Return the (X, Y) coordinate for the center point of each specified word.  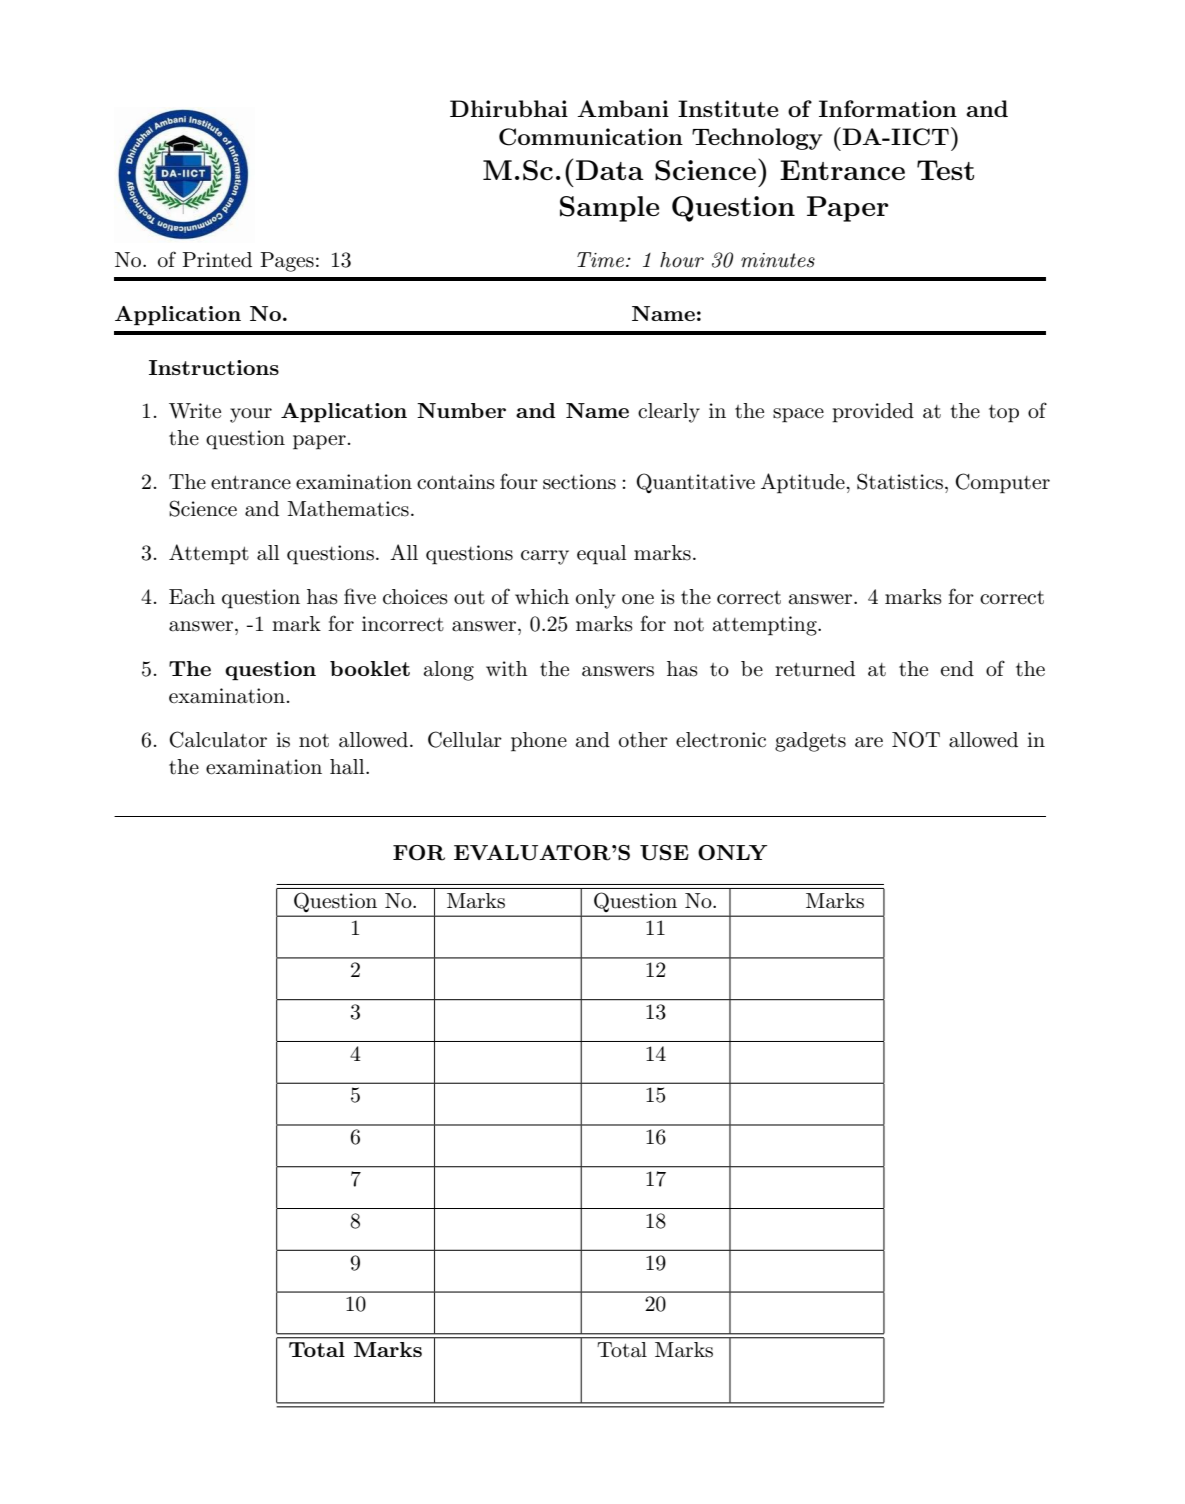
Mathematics (348, 509)
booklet (370, 668)
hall (348, 767)
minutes (778, 260)
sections (579, 482)
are (869, 742)
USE (664, 853)
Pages (287, 262)
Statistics (900, 481)
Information (888, 108)
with (507, 669)
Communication (591, 137)
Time (600, 260)
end (957, 669)
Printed (217, 260)
